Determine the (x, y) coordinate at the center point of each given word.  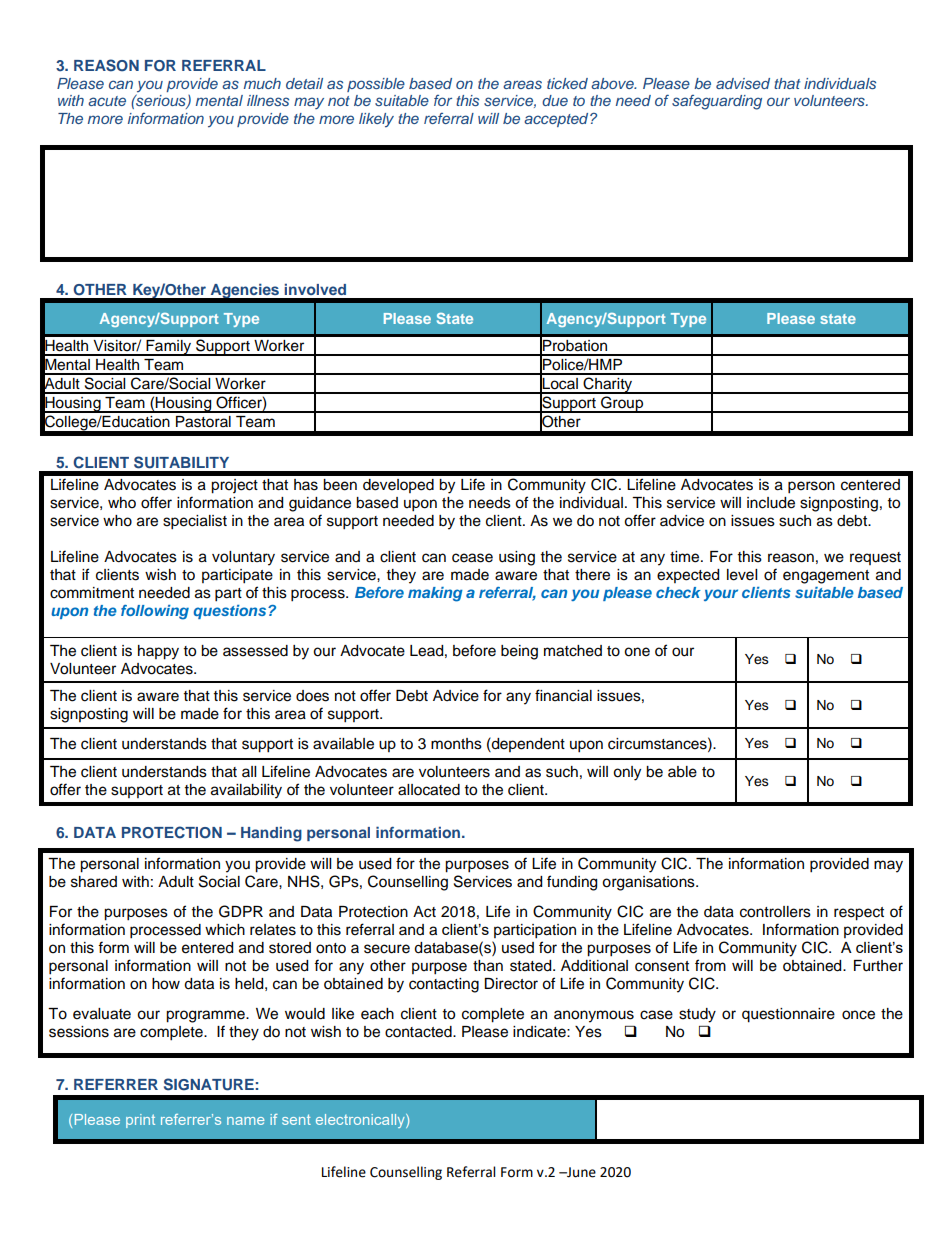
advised (743, 83)
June (580, 1172)
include (771, 503)
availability (246, 791)
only (627, 773)
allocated (429, 790)
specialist (195, 522)
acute (107, 101)
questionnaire (788, 1015)
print (140, 1121)
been (340, 485)
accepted (557, 120)
